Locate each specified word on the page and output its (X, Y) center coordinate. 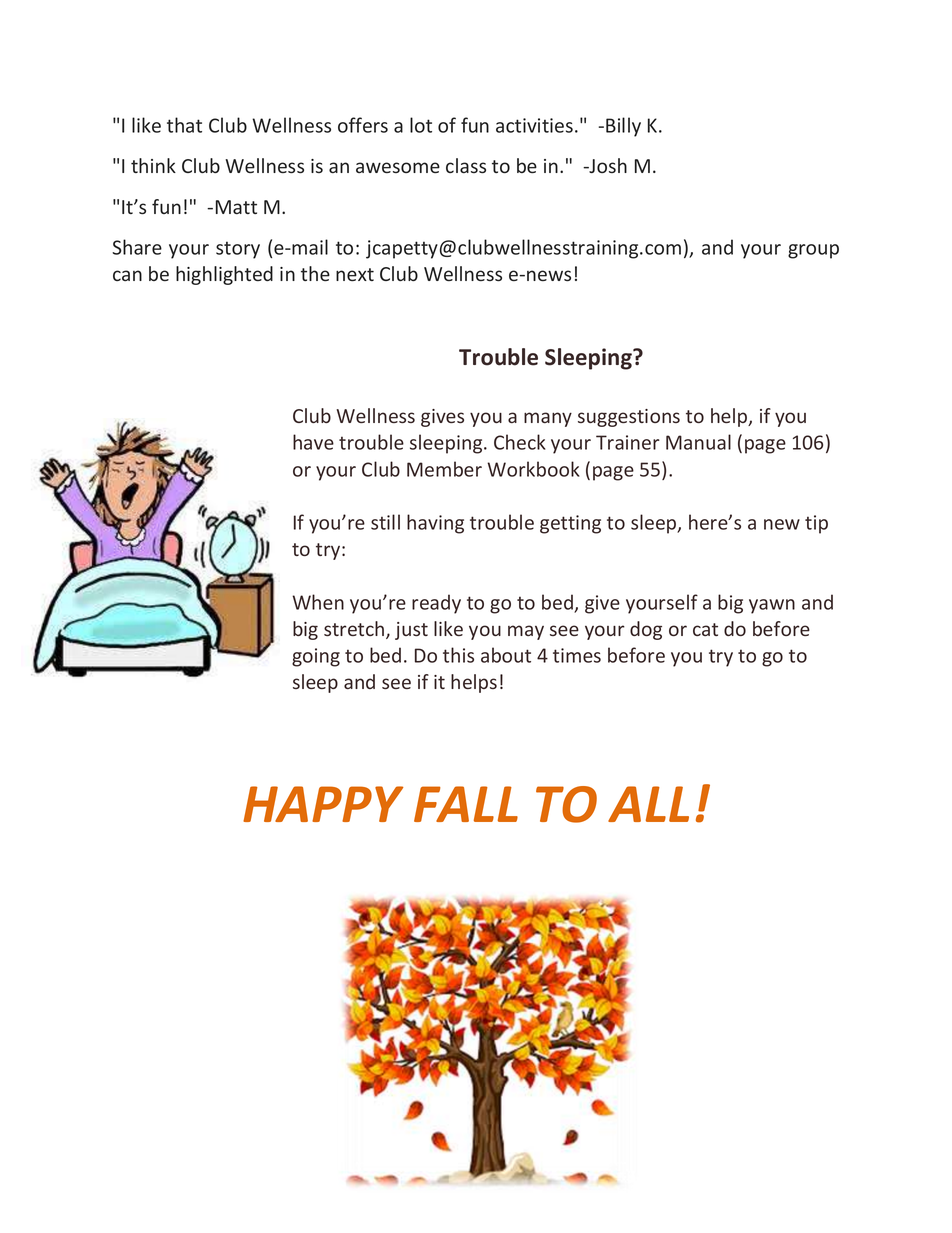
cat (705, 629)
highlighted (224, 275)
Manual (698, 442)
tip (816, 524)
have (313, 442)
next (355, 274)
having (435, 524)
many (548, 419)
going (316, 657)
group (813, 251)
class (466, 166)
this (458, 655)
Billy (623, 127)
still (385, 522)
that (184, 125)
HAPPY (323, 804)
